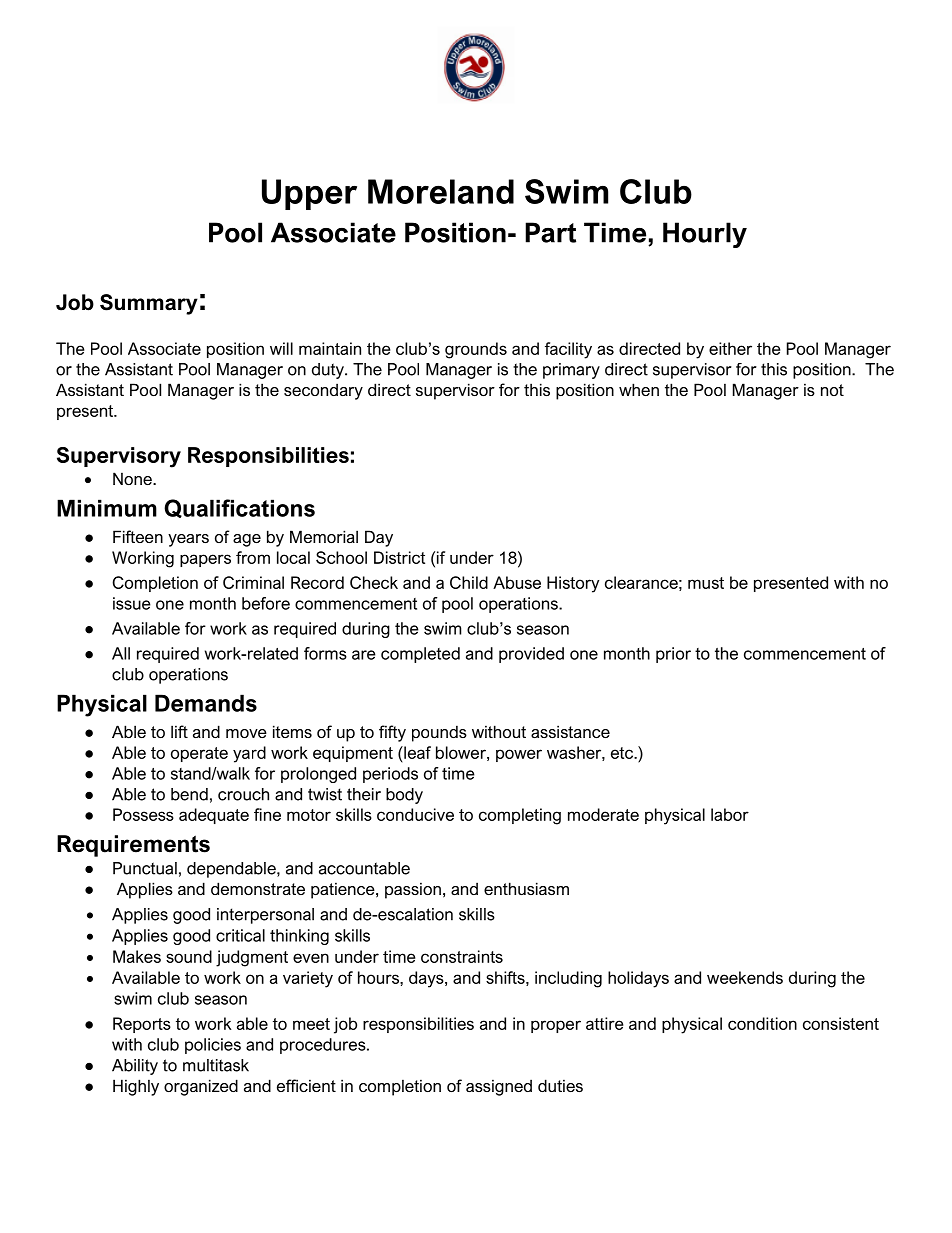 The width and height of the page is (952, 1233). What do you see at coordinates (145, 868) in the page?
I see `Punctual` at bounding box center [145, 868].
